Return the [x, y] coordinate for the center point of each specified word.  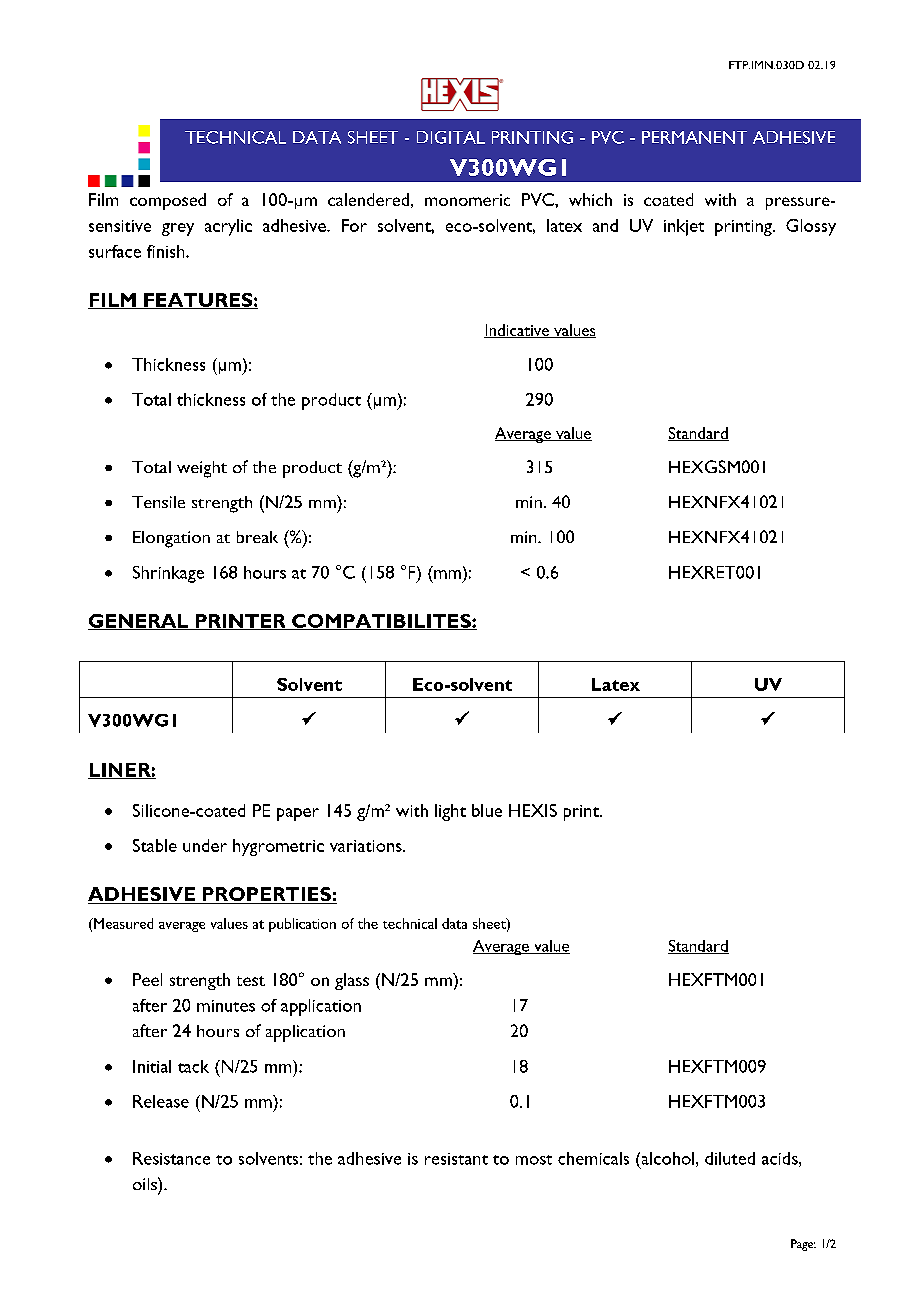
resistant [456, 1159]
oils [146, 1183]
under [205, 845]
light [450, 812]
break [257, 537]
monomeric [467, 200]
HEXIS [533, 810]
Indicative [517, 331]
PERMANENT [694, 137]
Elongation [171, 539]
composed [168, 201]
